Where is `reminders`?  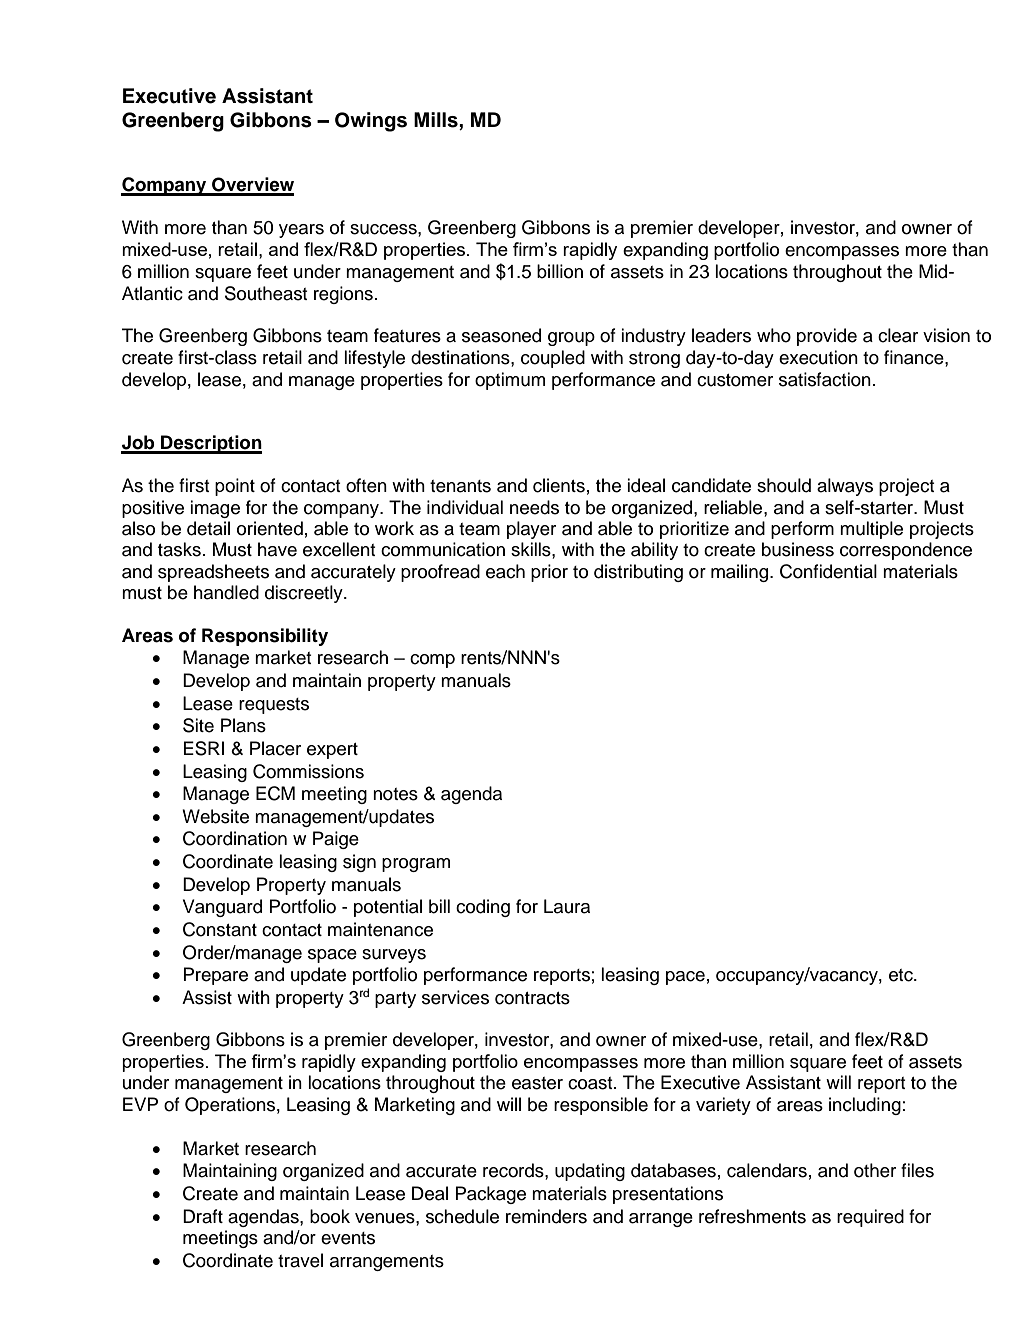 reminders is located at coordinates (546, 1216).
